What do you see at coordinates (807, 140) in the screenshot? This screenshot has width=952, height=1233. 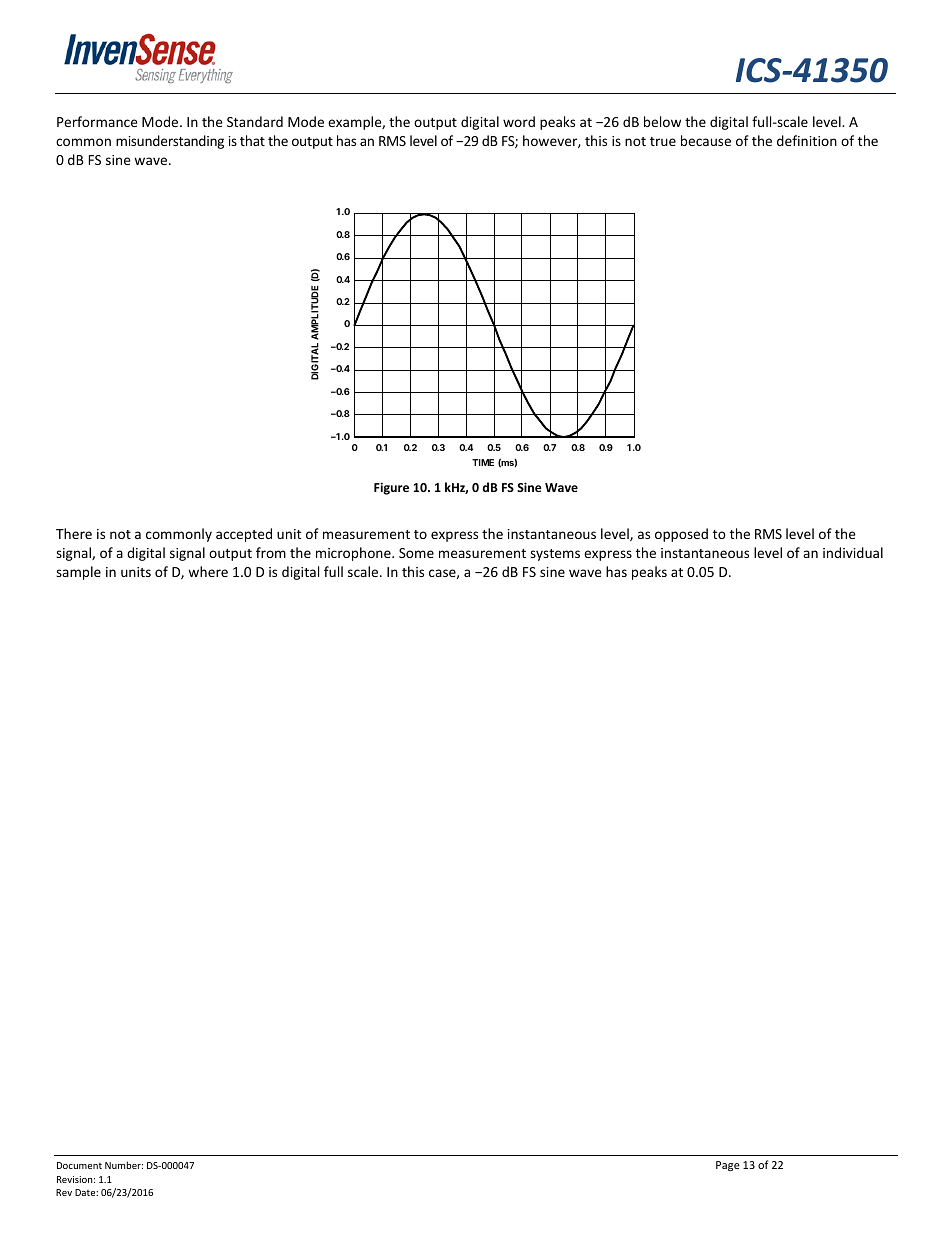 I see `definition` at bounding box center [807, 140].
